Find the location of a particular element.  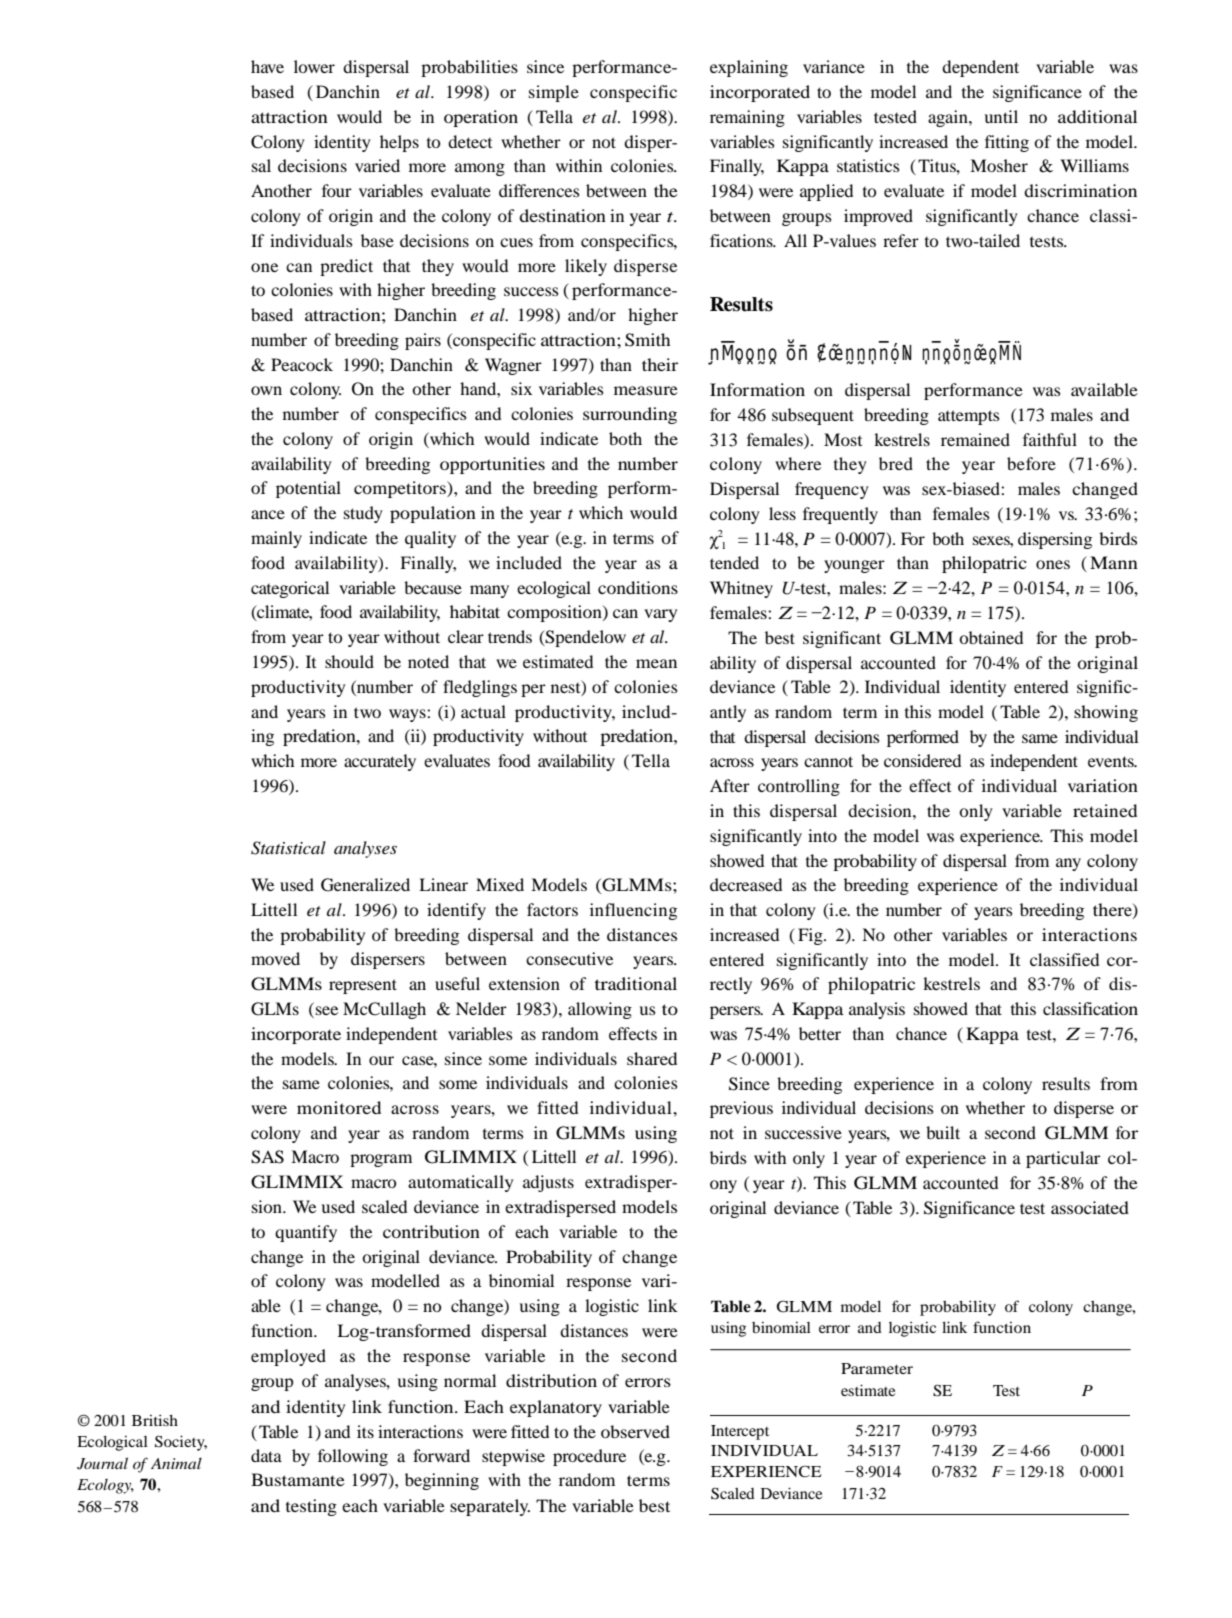

After is located at coordinates (730, 785).
